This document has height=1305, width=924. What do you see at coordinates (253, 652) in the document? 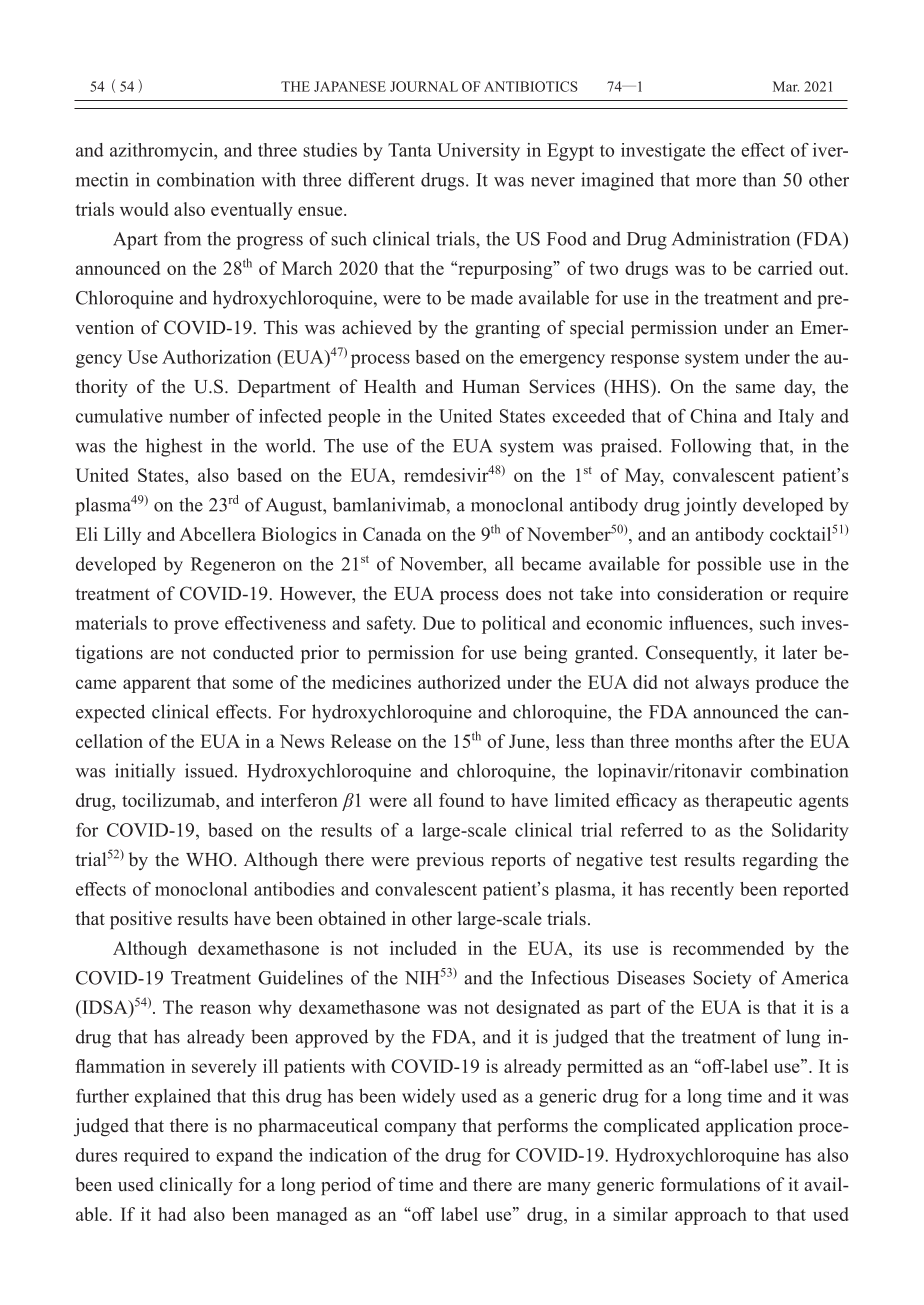
I see `conducted` at bounding box center [253, 652].
